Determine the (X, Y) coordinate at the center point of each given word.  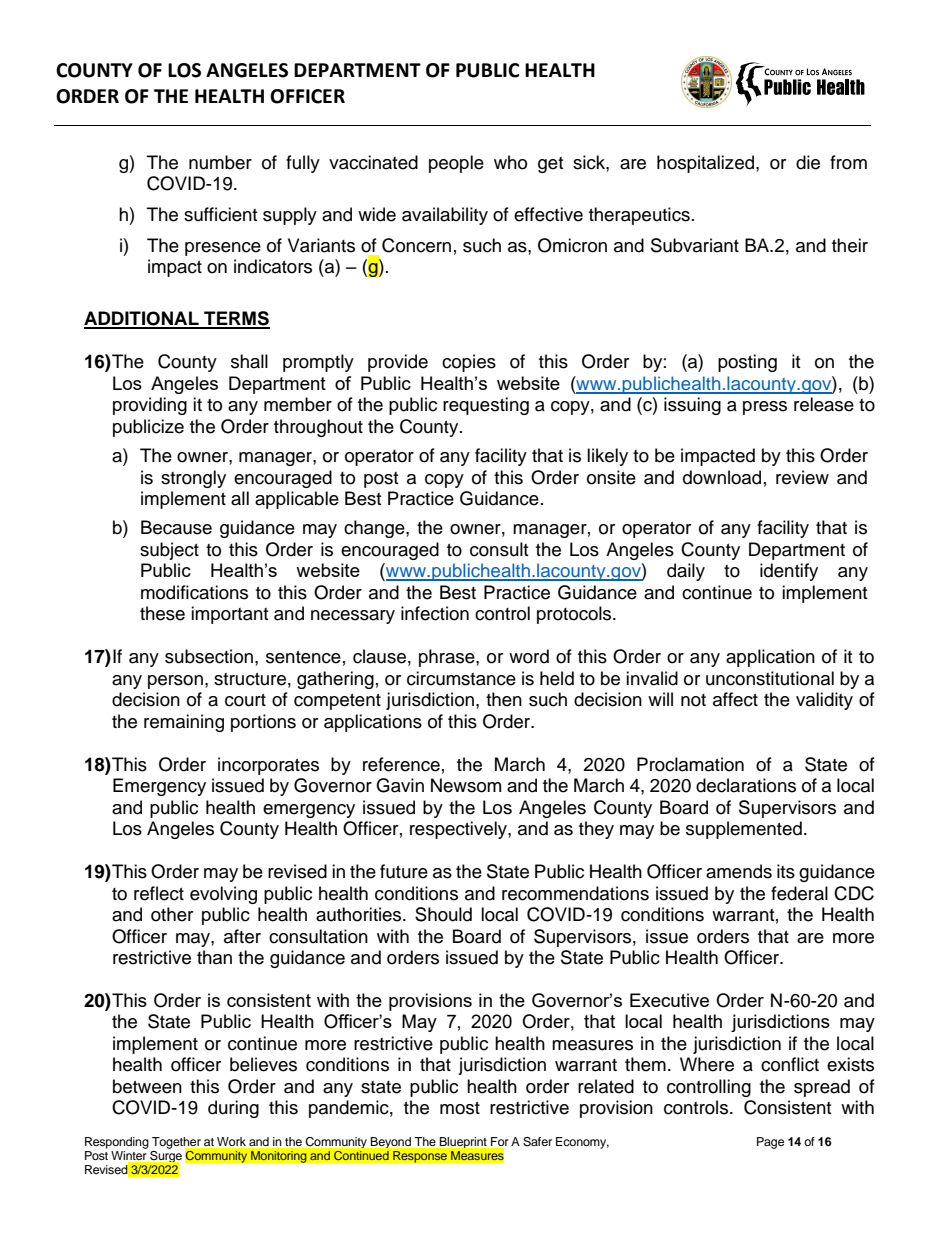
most (460, 1108)
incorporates (268, 766)
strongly (193, 479)
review (802, 477)
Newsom (466, 785)
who (510, 162)
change (375, 529)
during (233, 1109)
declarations (746, 785)
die (808, 162)
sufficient (220, 214)
